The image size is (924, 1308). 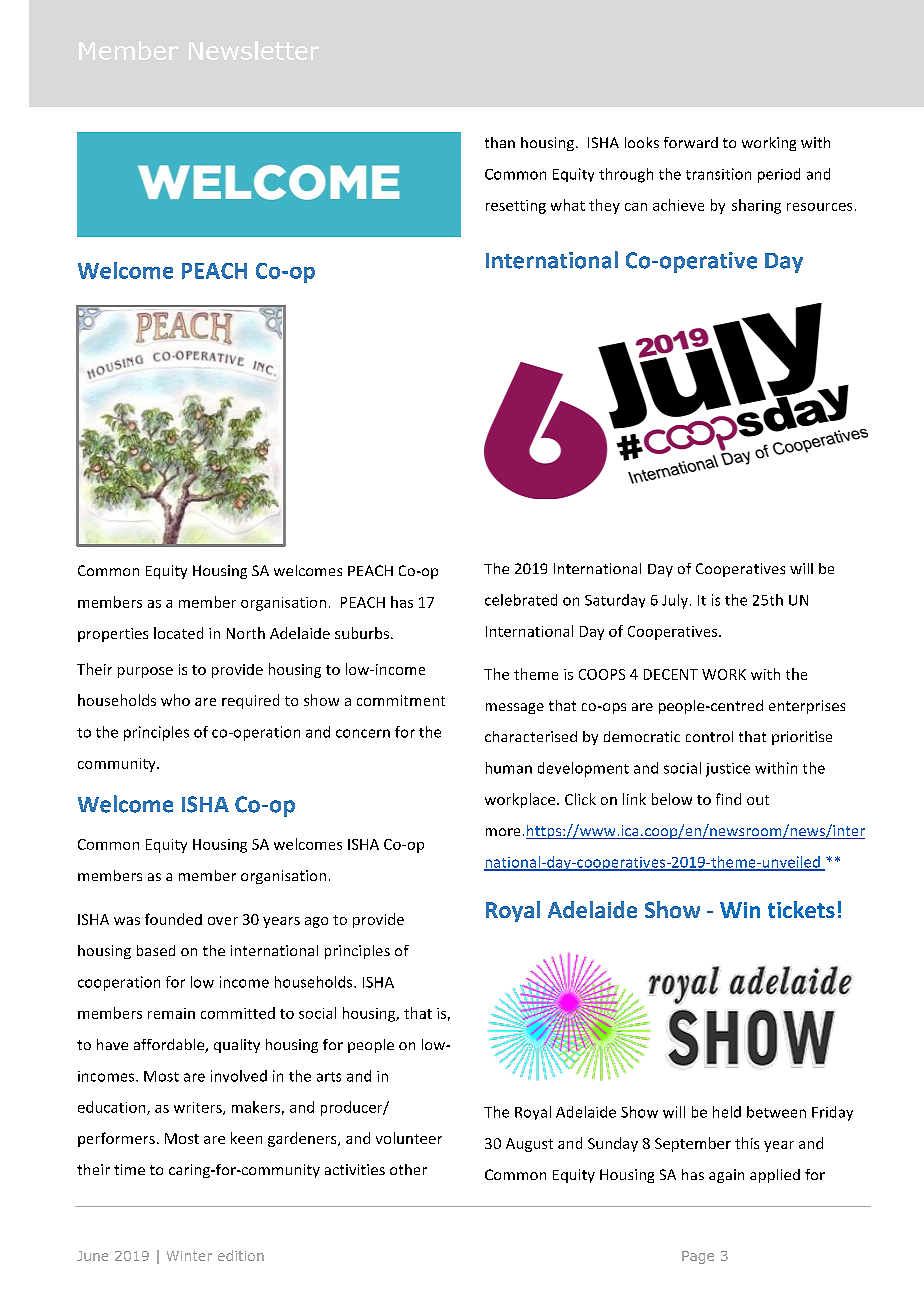 What do you see at coordinates (718, 174) in the image?
I see `transition` at bounding box center [718, 174].
